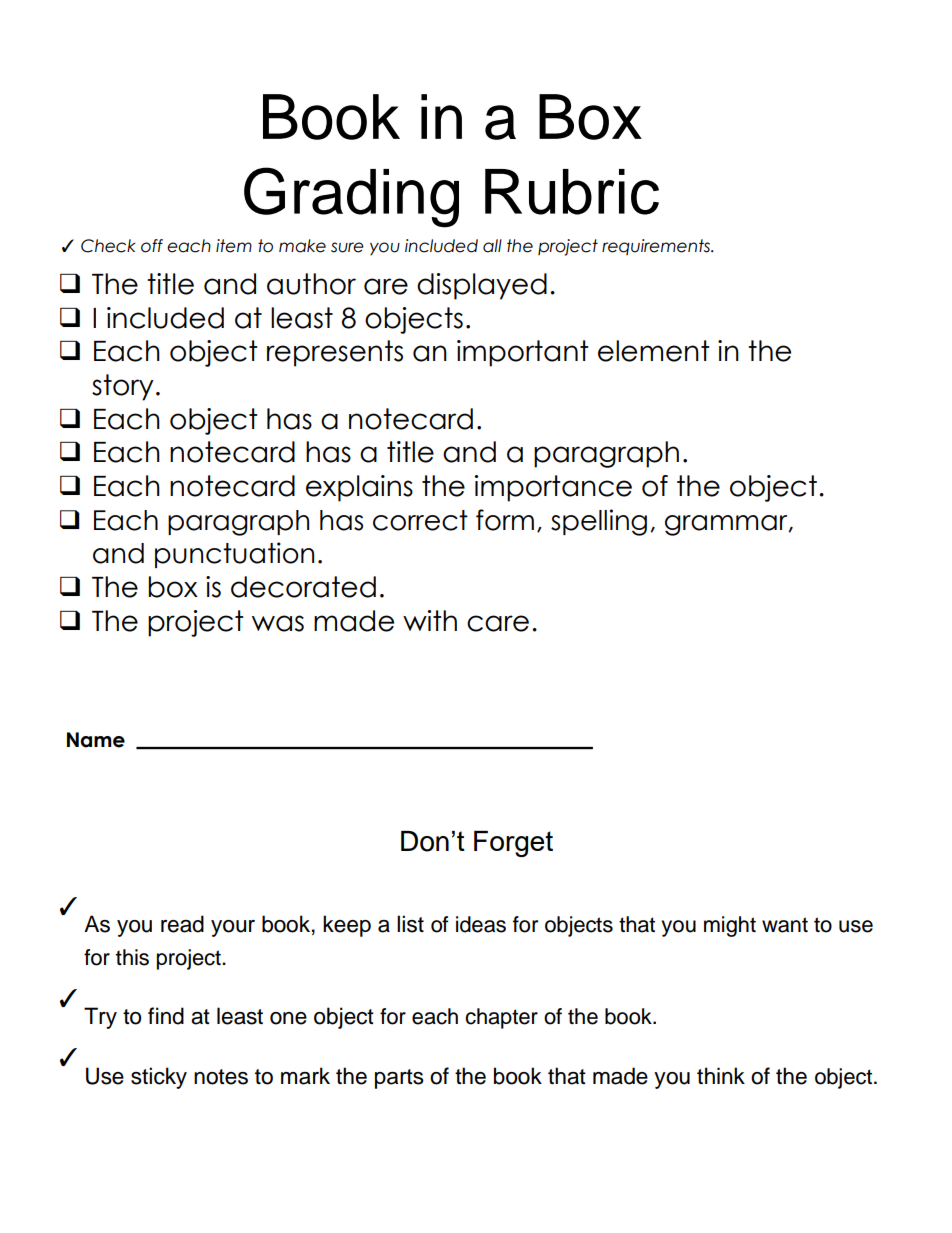 The height and width of the document is (1233, 952). What do you see at coordinates (513, 844) in the document?
I see `Forget` at bounding box center [513, 844].
